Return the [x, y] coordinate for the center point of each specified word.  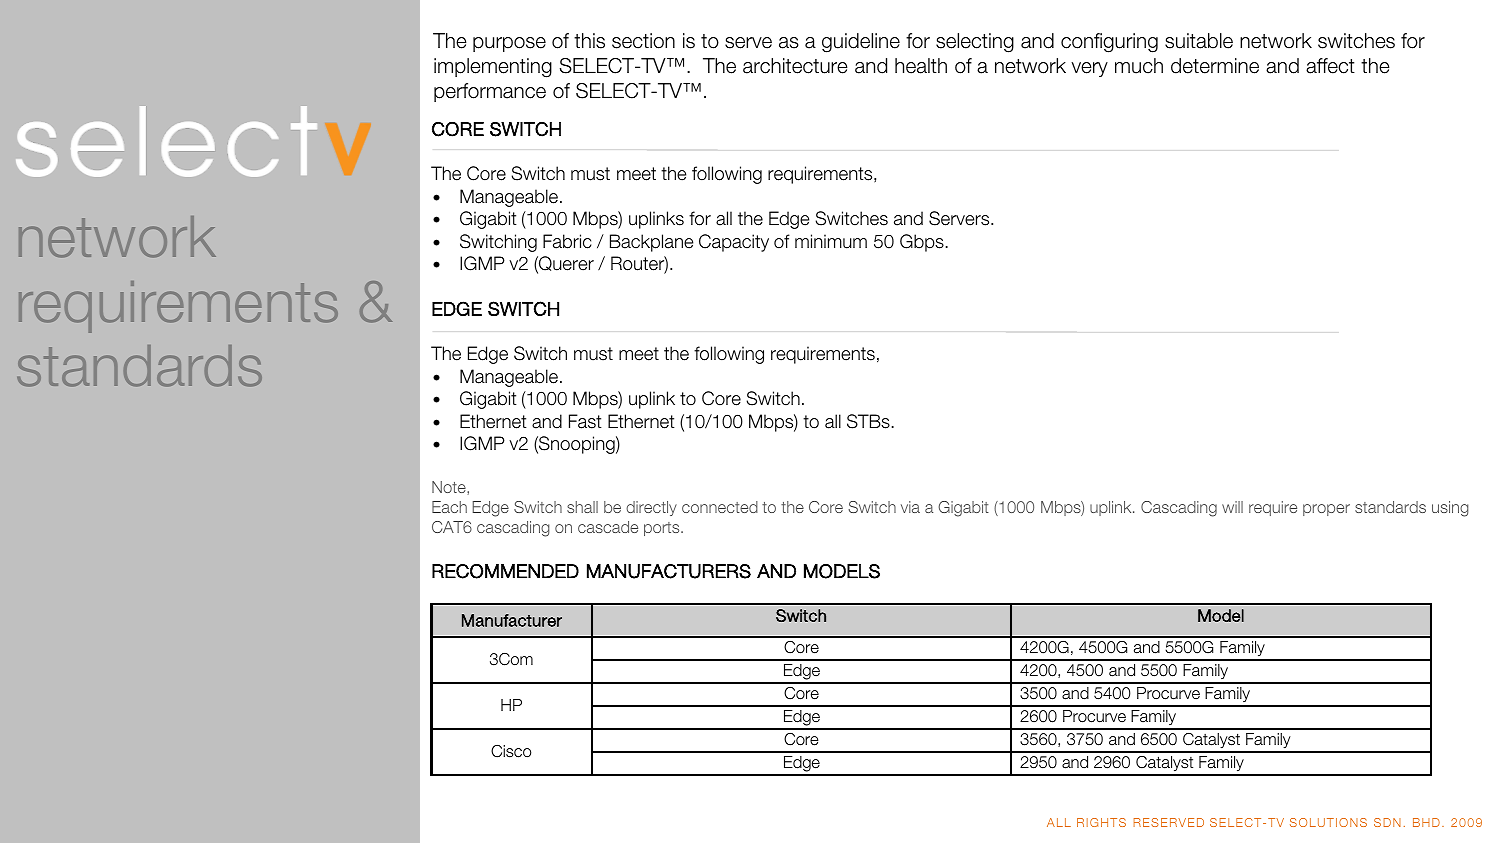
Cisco [511, 751]
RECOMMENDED [505, 571]
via [910, 507]
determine [1215, 66]
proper [1326, 510]
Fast [585, 421]
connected [720, 507]
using [1450, 509]
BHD [1426, 822]
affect [1330, 66]
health [921, 66]
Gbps [922, 243]
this [589, 41]
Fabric [567, 241]
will [1232, 507]
